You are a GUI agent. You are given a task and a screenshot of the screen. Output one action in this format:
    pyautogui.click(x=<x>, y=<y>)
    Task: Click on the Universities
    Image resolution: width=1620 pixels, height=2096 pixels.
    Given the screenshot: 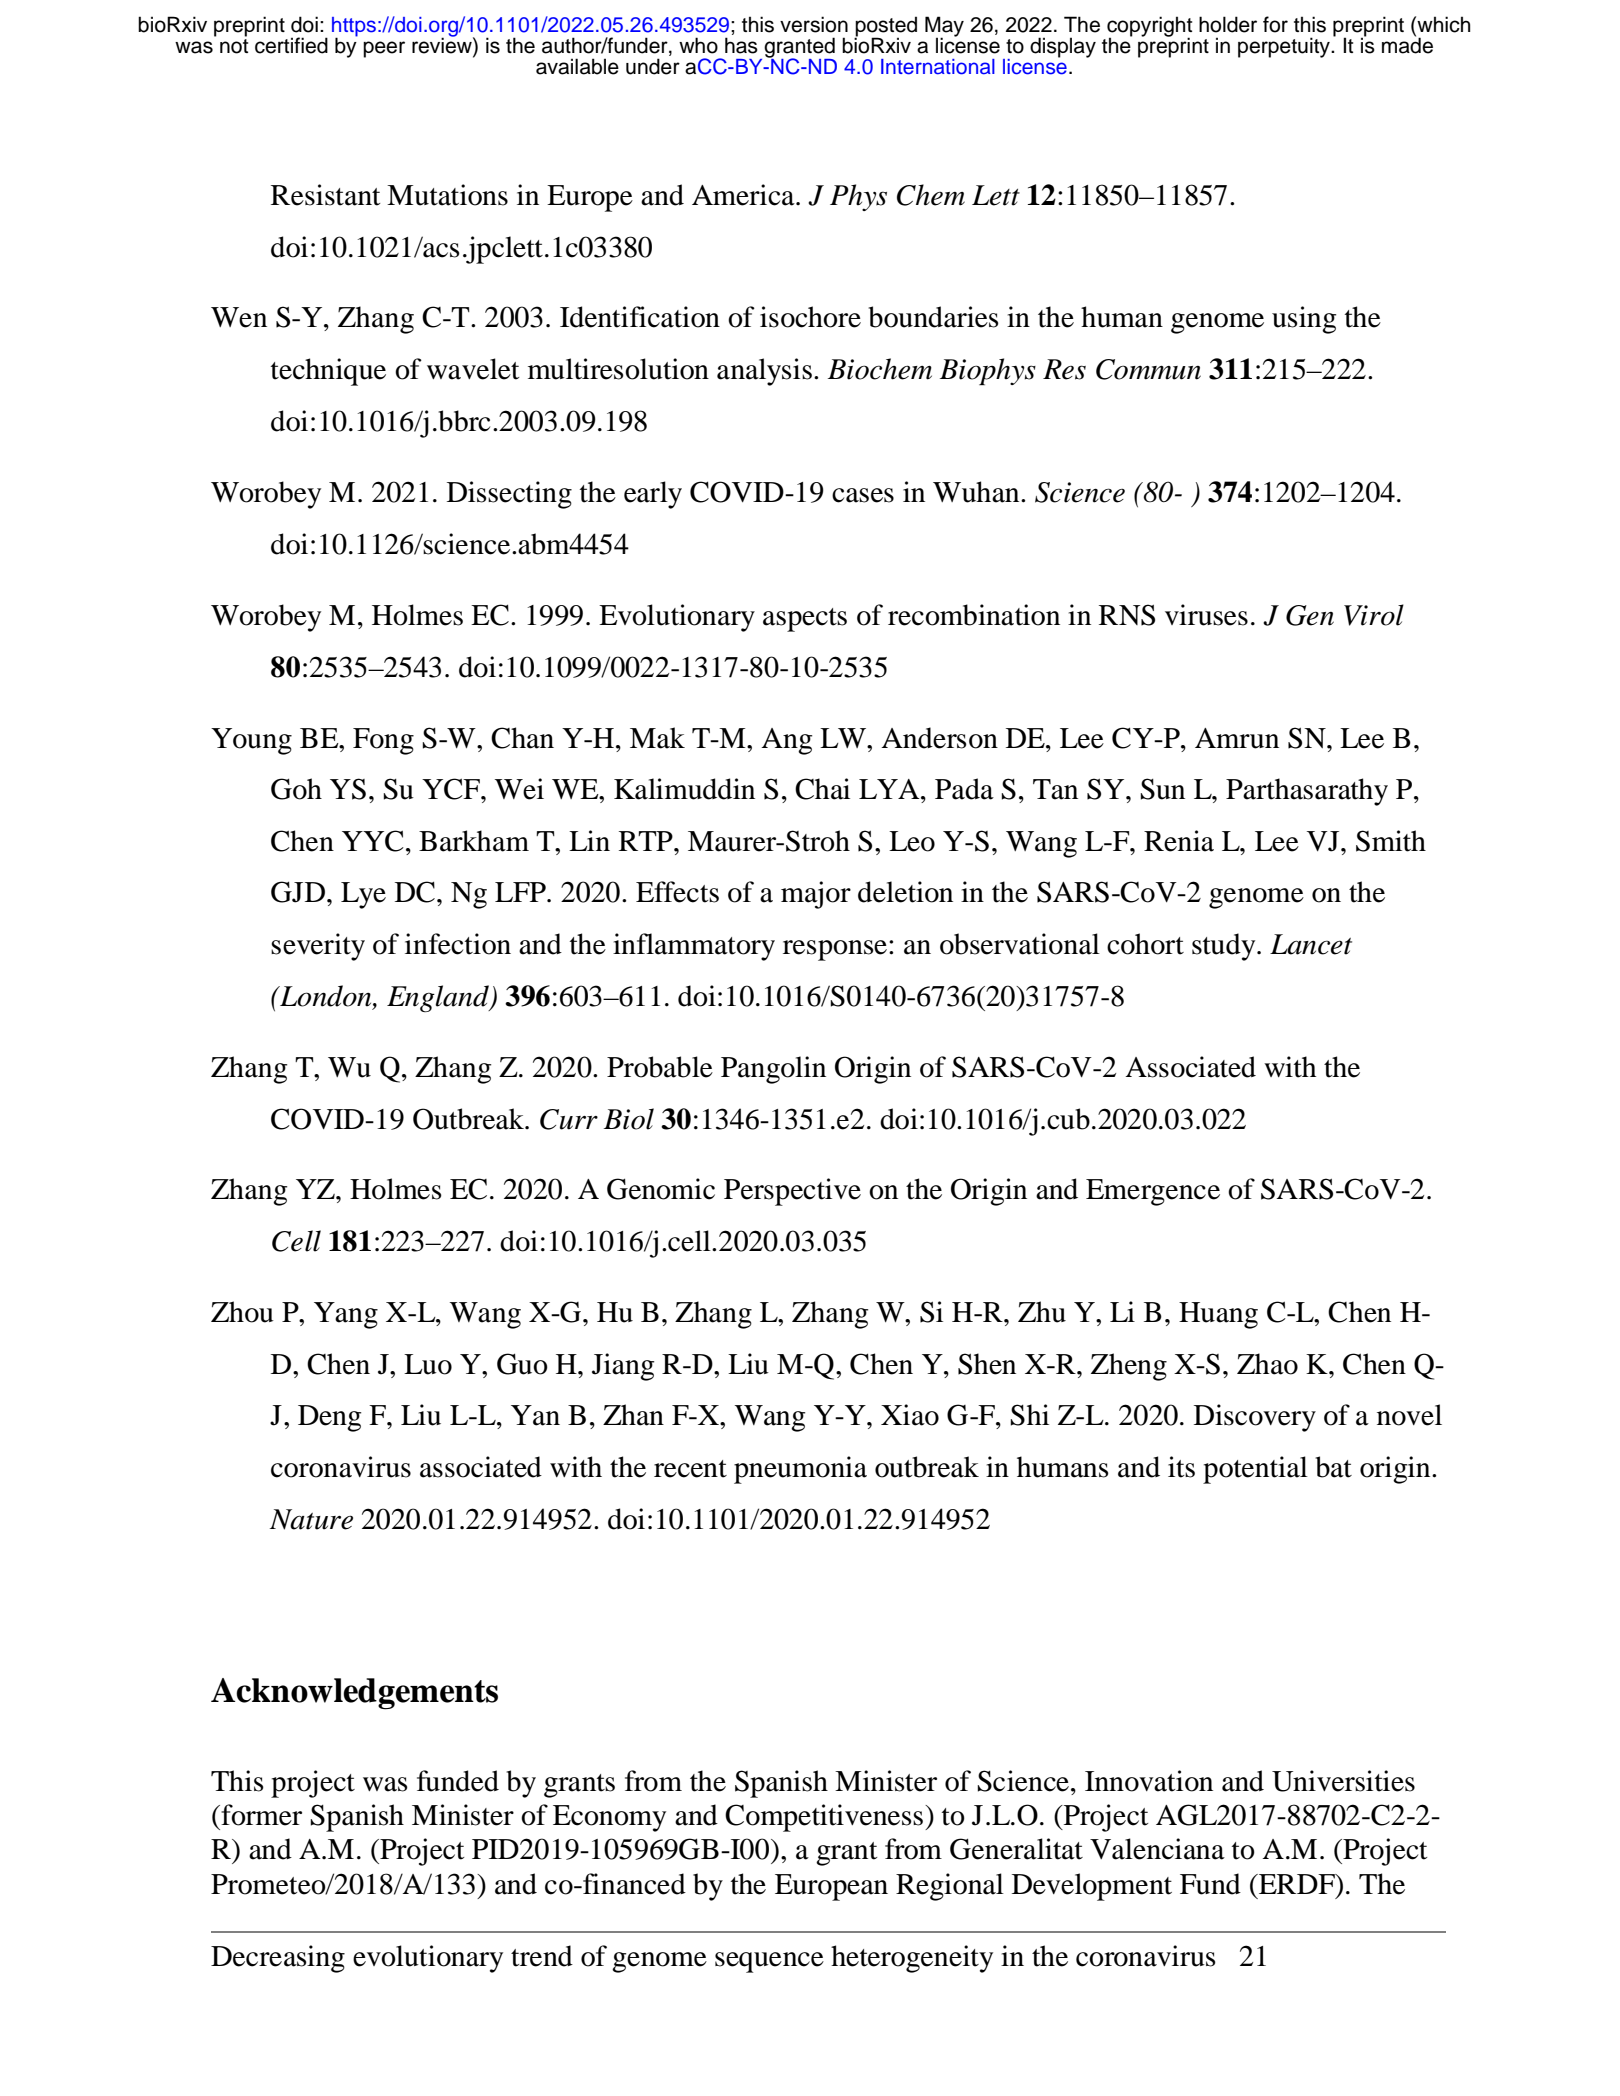 What is the action you would take?
    pyautogui.click(x=1343, y=1781)
